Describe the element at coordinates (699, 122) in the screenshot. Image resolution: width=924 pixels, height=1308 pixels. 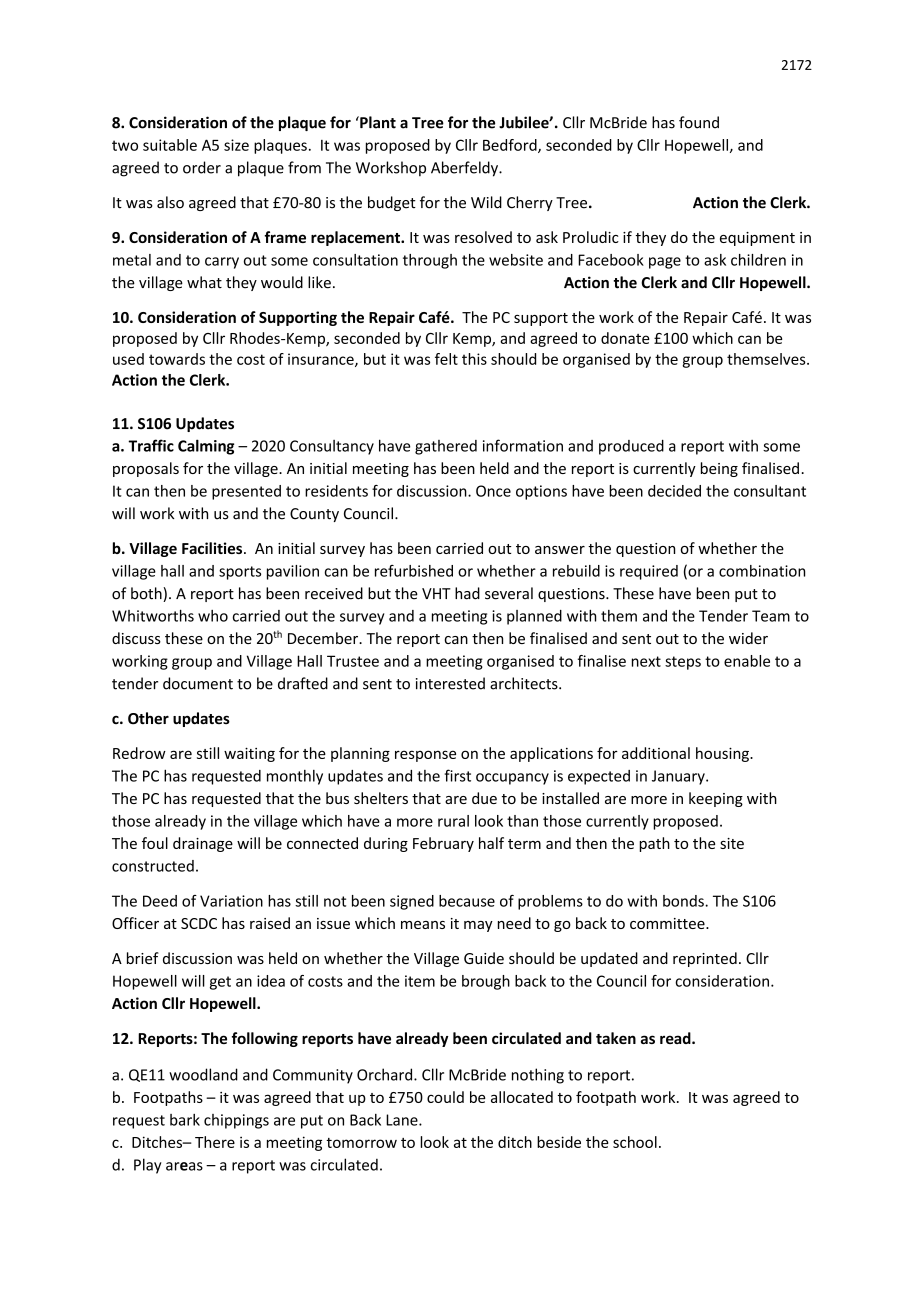
I see `found` at that location.
